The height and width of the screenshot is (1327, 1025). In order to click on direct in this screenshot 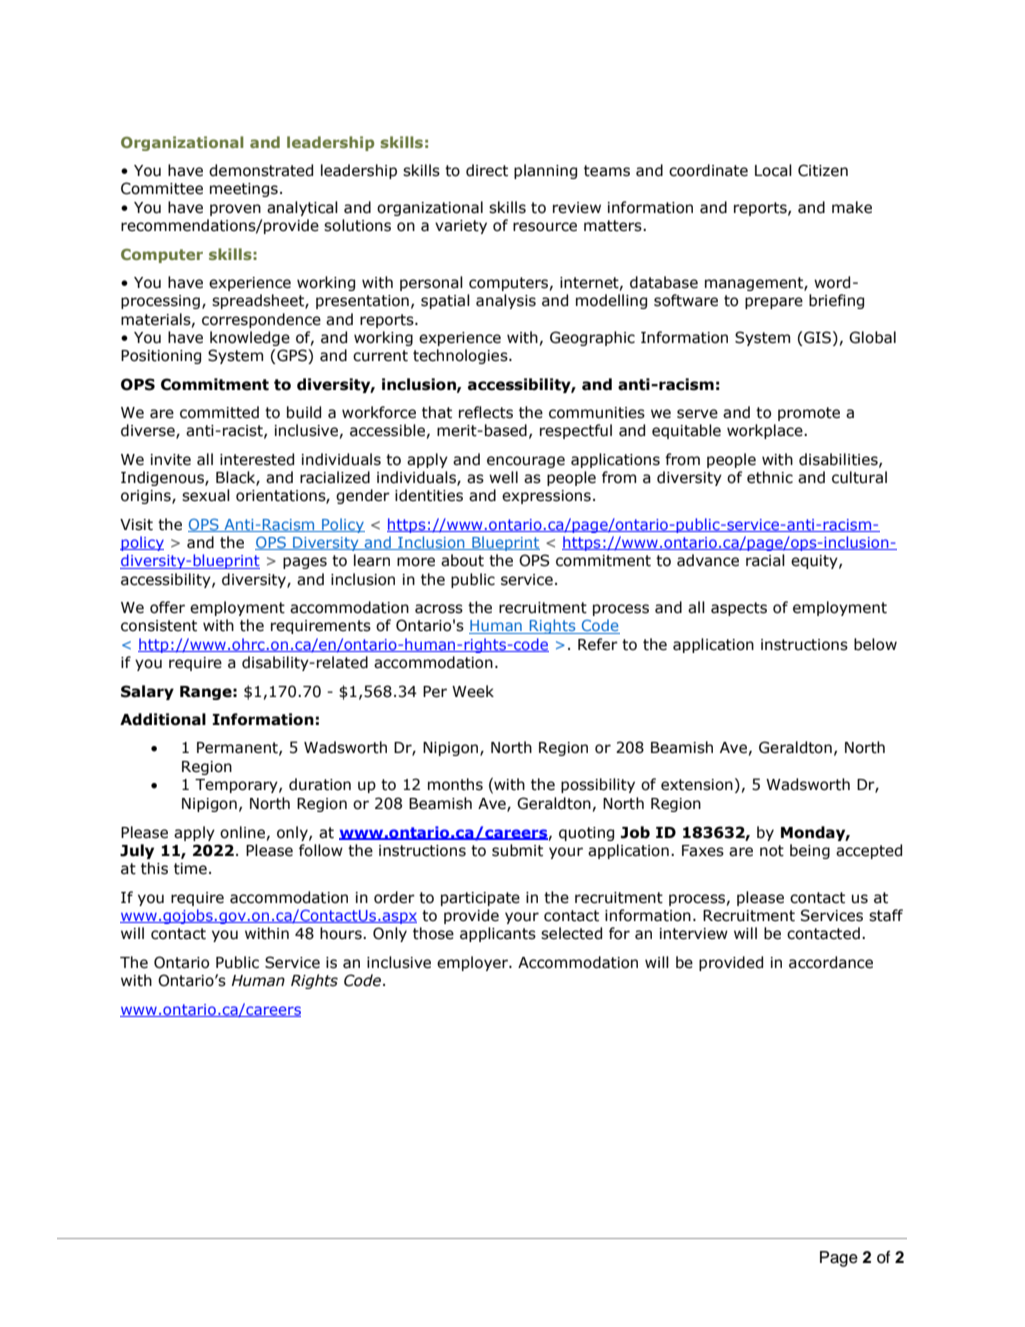, I will do `click(487, 170)`.
